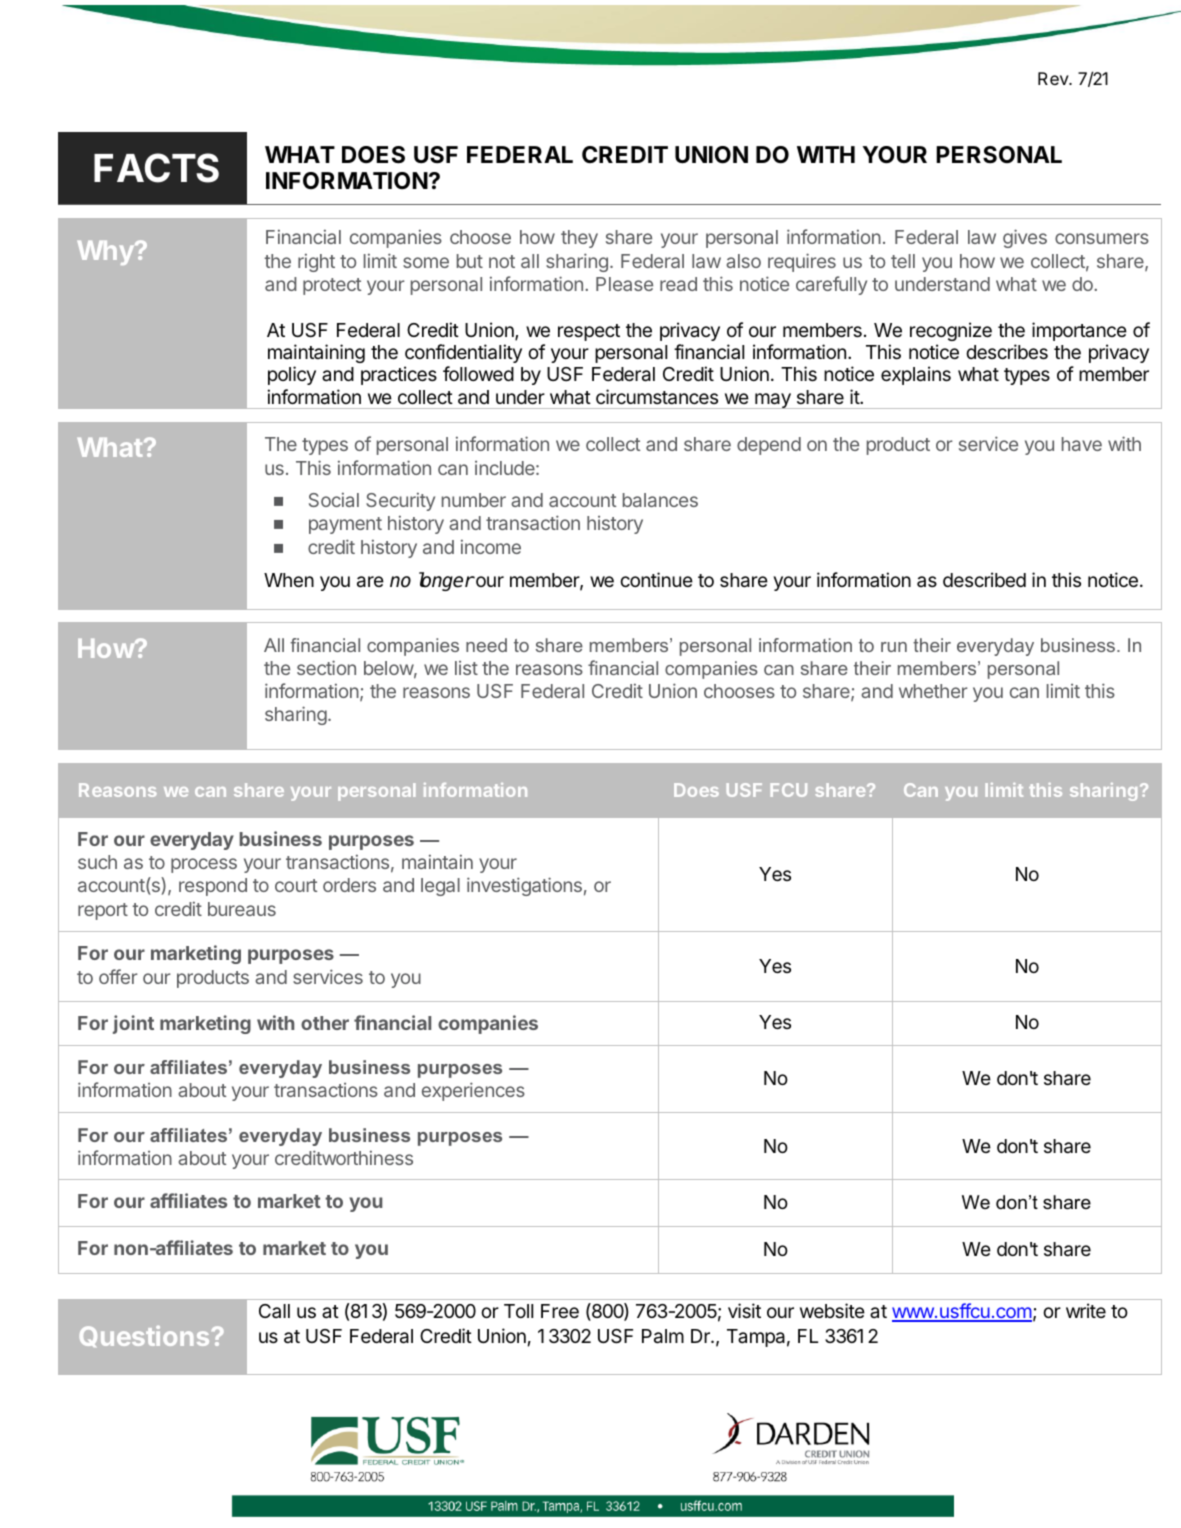 The width and height of the image is (1181, 1528). What do you see at coordinates (274, 1311) in the image?
I see `Call` at bounding box center [274, 1311].
